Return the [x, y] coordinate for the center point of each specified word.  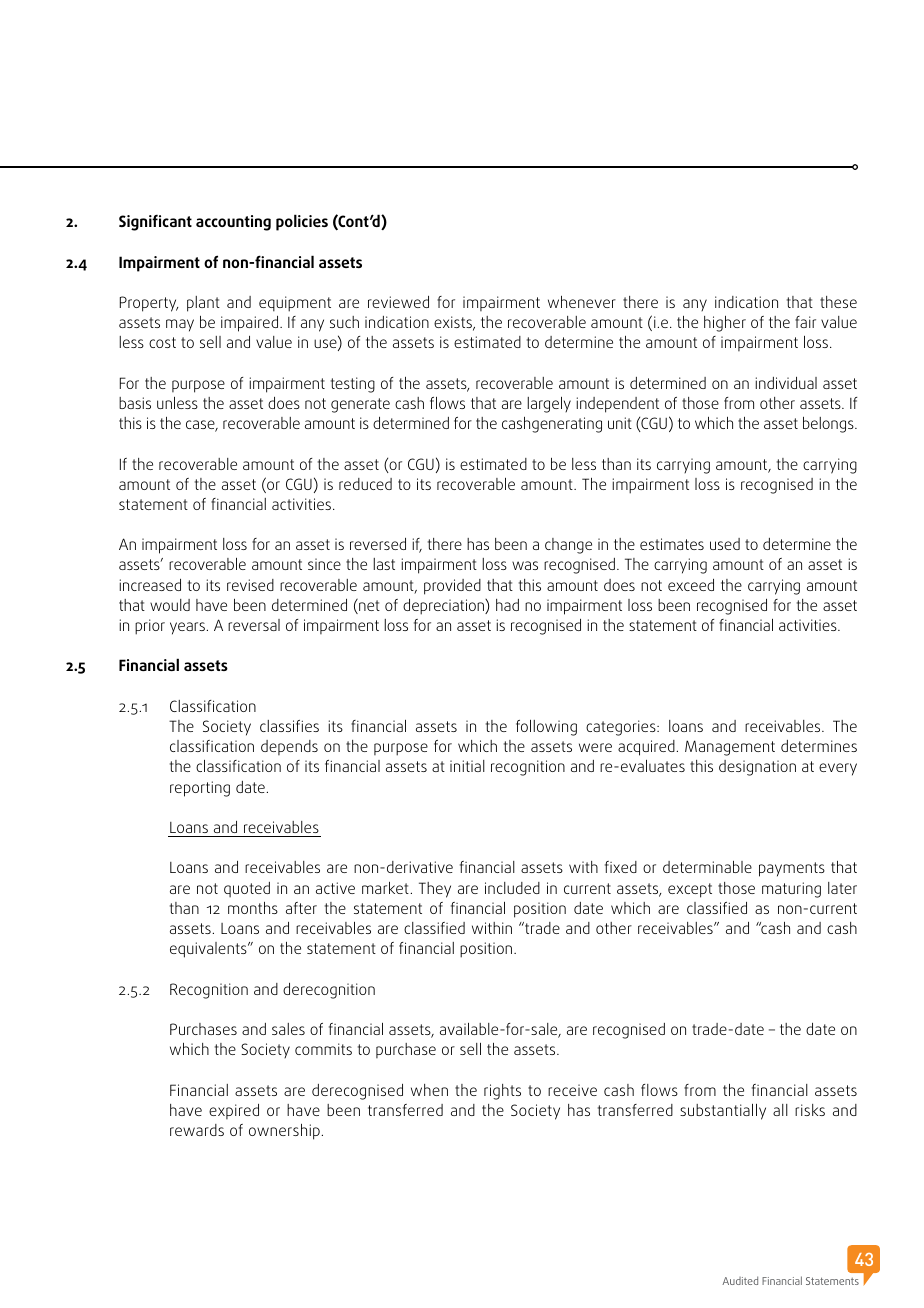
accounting [233, 223]
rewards [197, 1130]
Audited [740, 1280]
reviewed [398, 302]
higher [725, 324]
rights [502, 1092]
